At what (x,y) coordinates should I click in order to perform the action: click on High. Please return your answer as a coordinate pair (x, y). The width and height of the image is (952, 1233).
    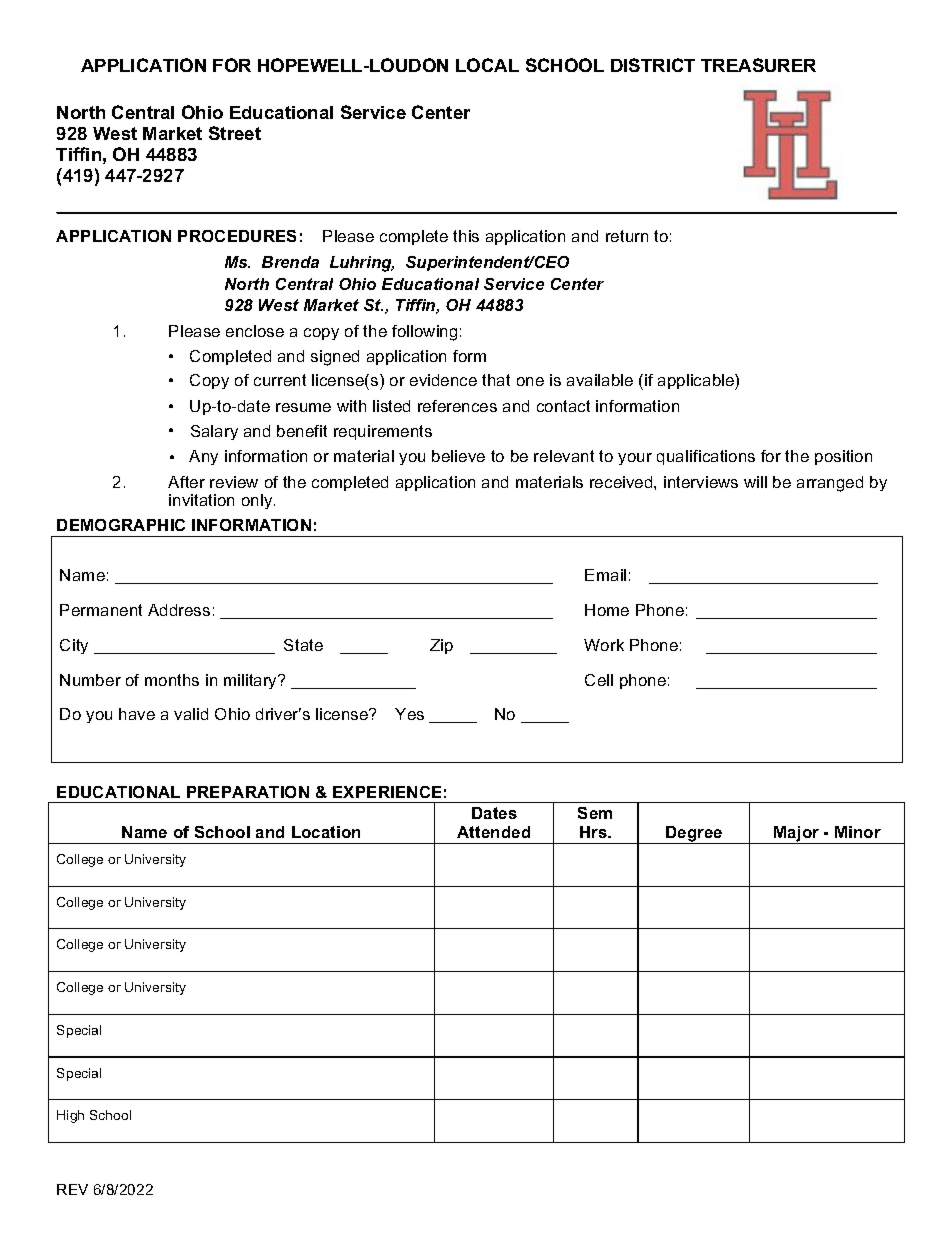
    Looking at the image, I should click on (70, 1116).
